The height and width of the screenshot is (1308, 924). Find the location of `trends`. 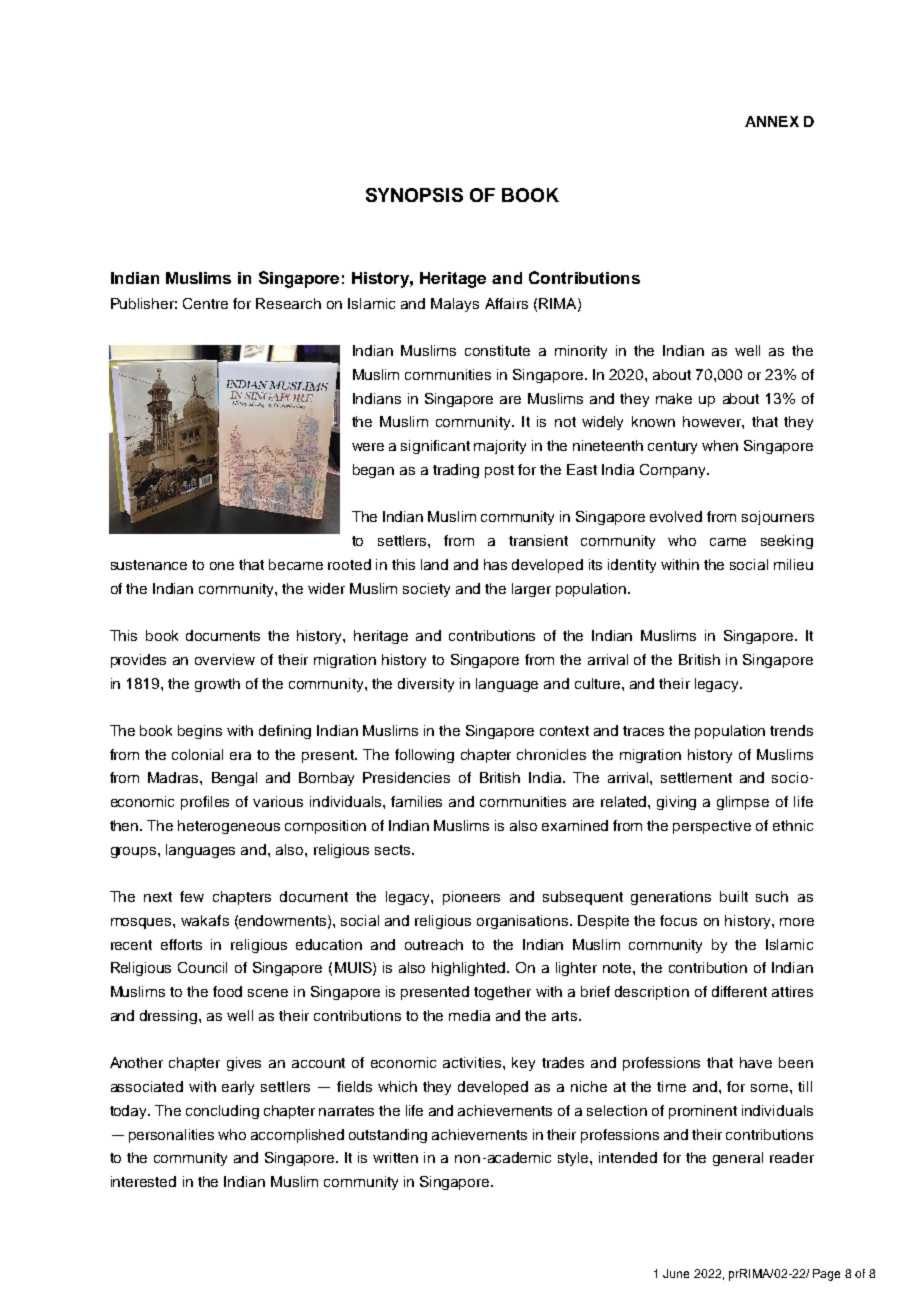

trends is located at coordinates (791, 730).
